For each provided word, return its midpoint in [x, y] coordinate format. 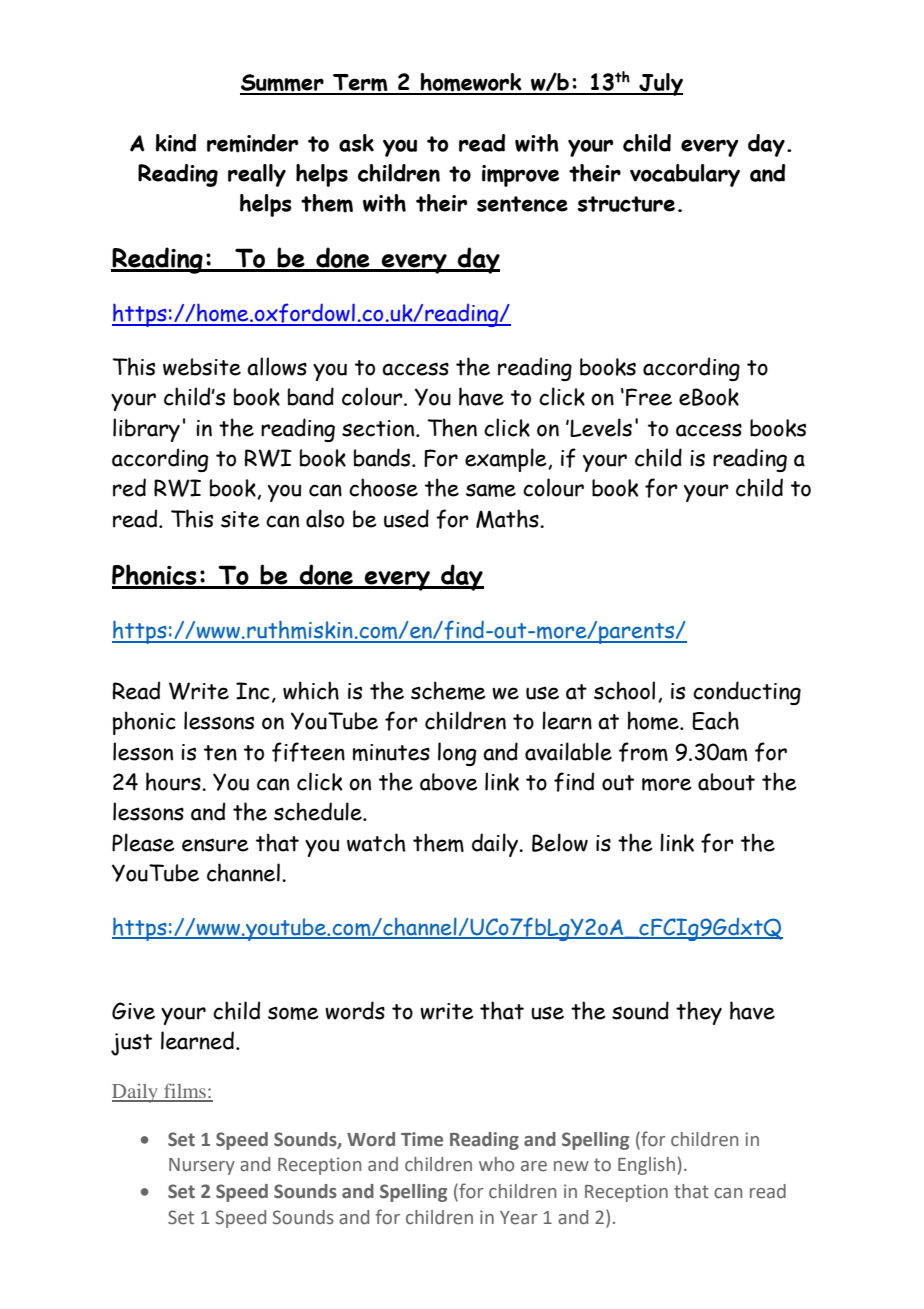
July [660, 84]
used [406, 518]
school [624, 690]
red [129, 487]
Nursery [202, 1166]
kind [176, 143]
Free [649, 397]
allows [277, 366]
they [699, 1013]
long [457, 754]
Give [133, 1011]
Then [452, 427]
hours [174, 781]
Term [360, 84]
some [293, 1013]
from [643, 752]
